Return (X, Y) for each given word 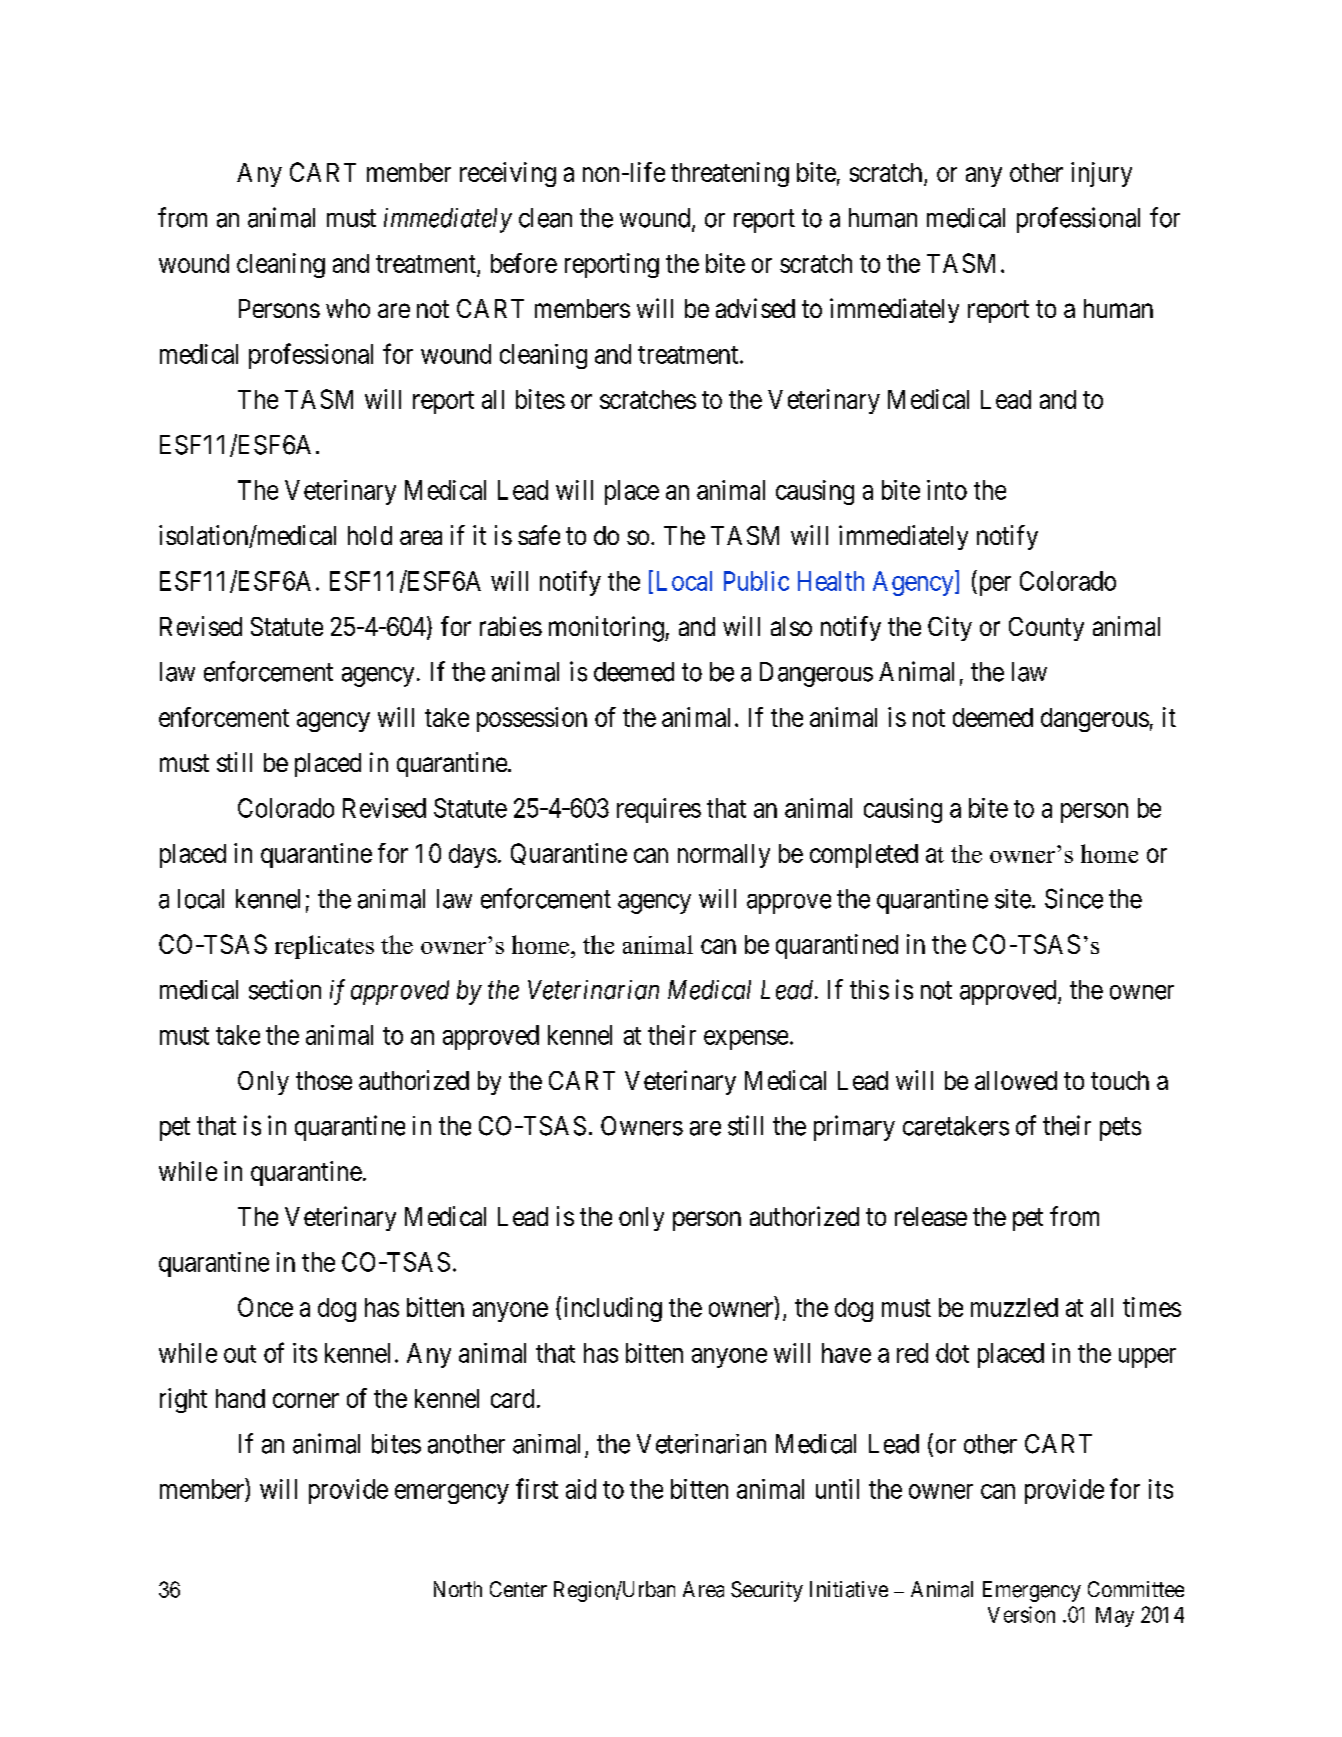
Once (265, 1307)
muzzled (1014, 1307)
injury (1101, 174)
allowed (1016, 1080)
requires (659, 810)
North (458, 1589)
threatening (730, 174)
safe (539, 535)
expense (746, 1040)
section (285, 989)
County (1046, 629)
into (947, 490)
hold (370, 535)
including (613, 1309)
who (348, 308)
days (473, 856)
